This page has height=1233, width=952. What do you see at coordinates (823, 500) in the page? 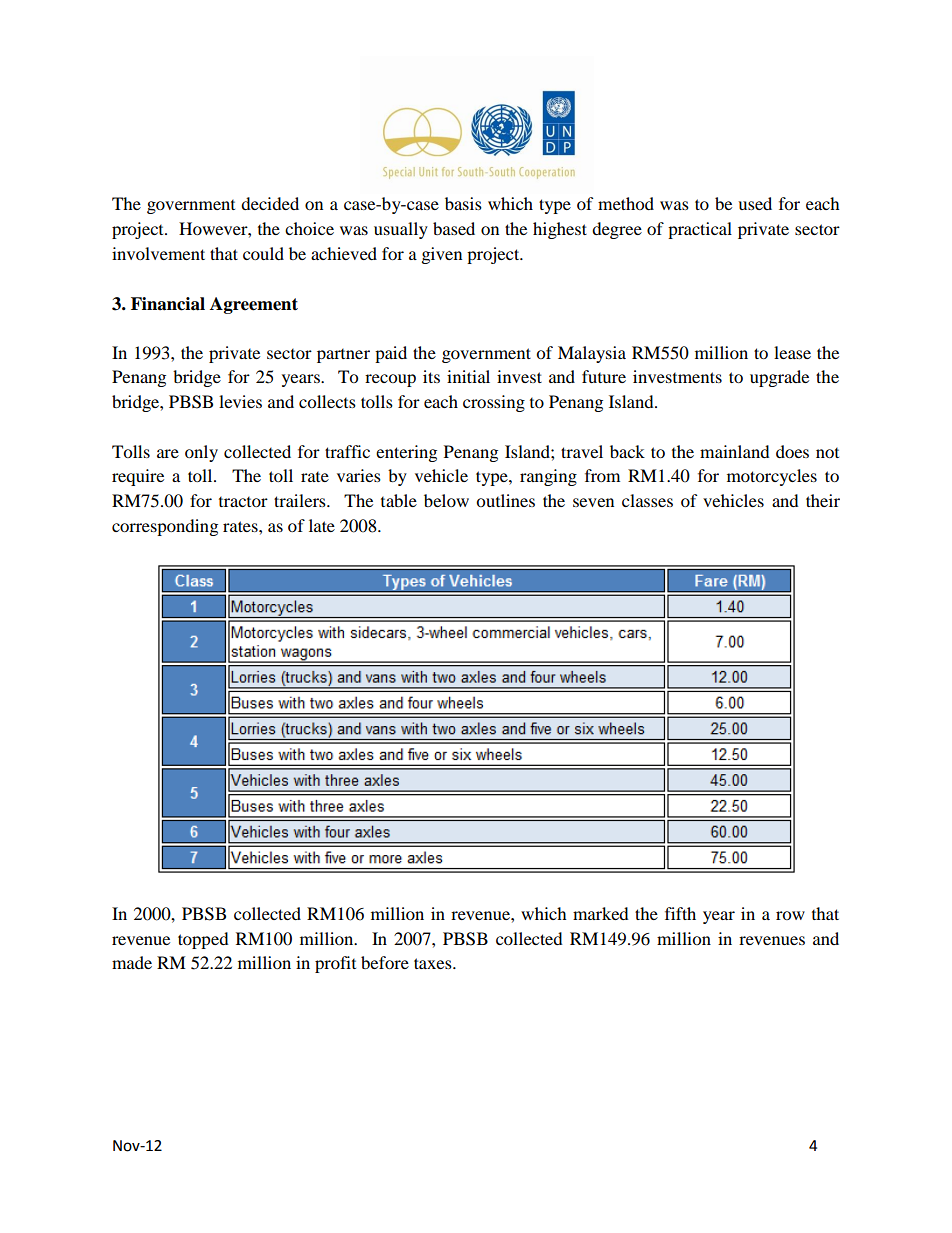
I see `their` at bounding box center [823, 500].
